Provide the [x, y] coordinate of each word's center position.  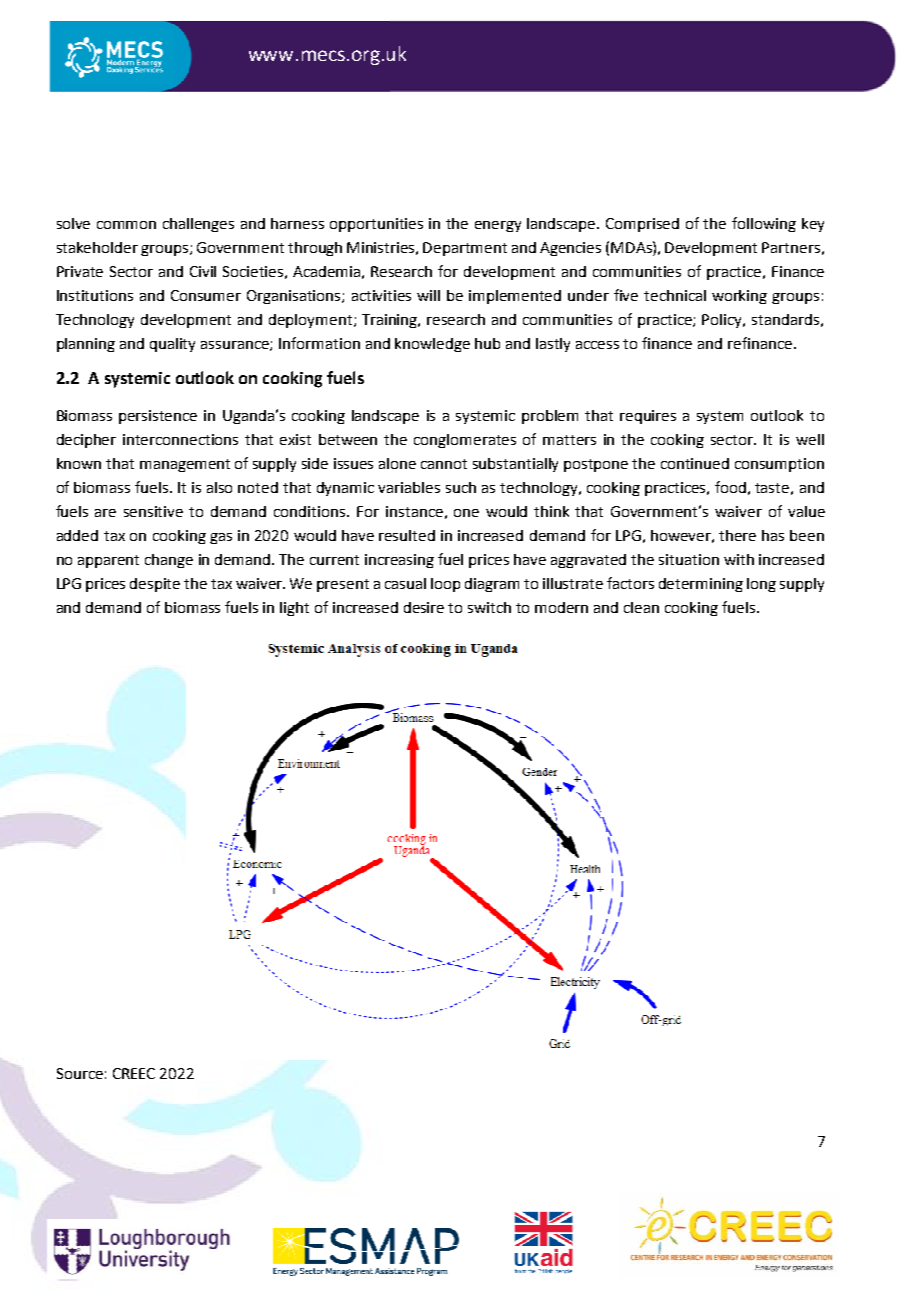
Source [80, 1073]
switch [489, 607]
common [126, 225]
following [764, 224]
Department [465, 249]
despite [155, 585]
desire [424, 607]
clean [641, 607]
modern [561, 607]
